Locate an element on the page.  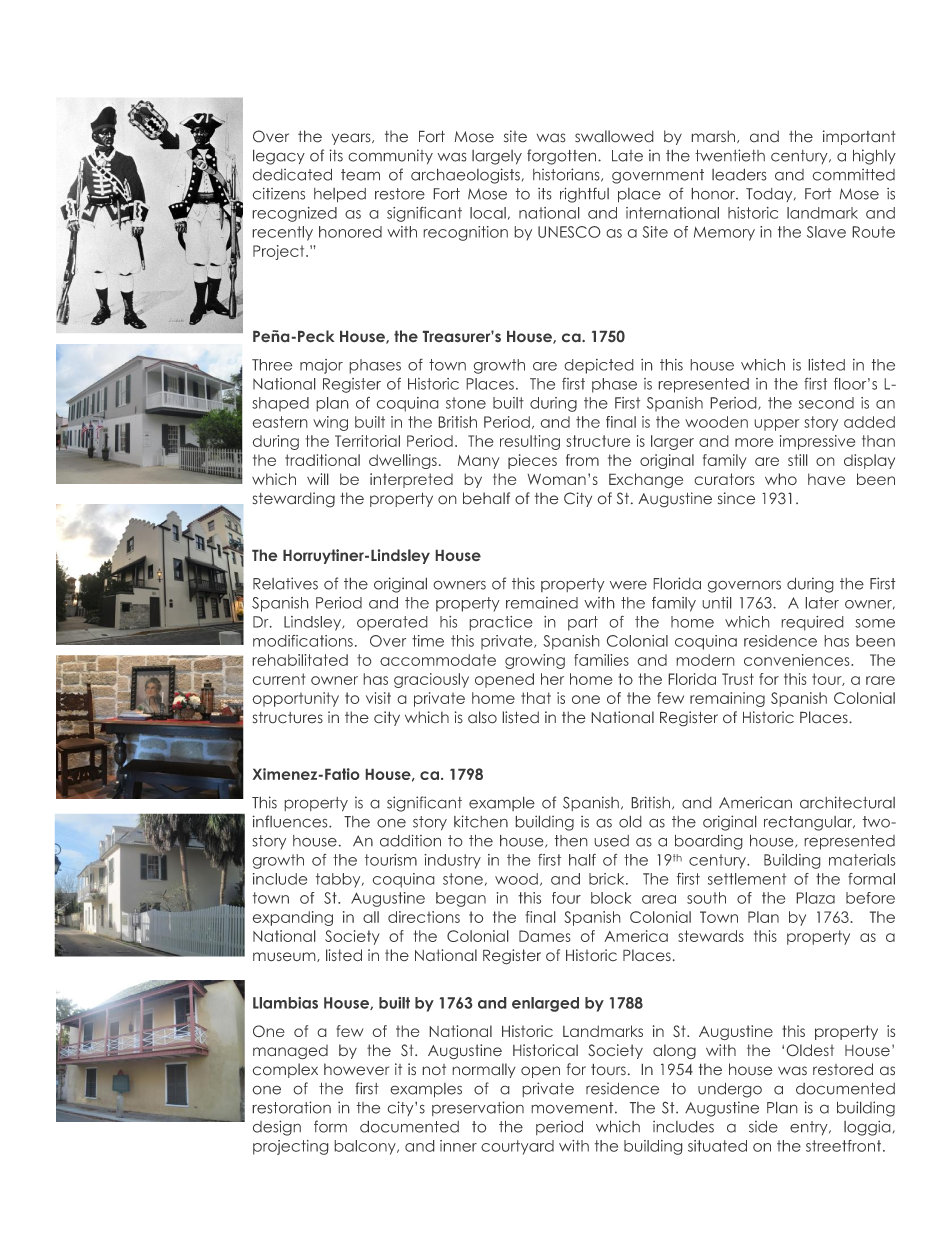
committed is located at coordinates (853, 174).
